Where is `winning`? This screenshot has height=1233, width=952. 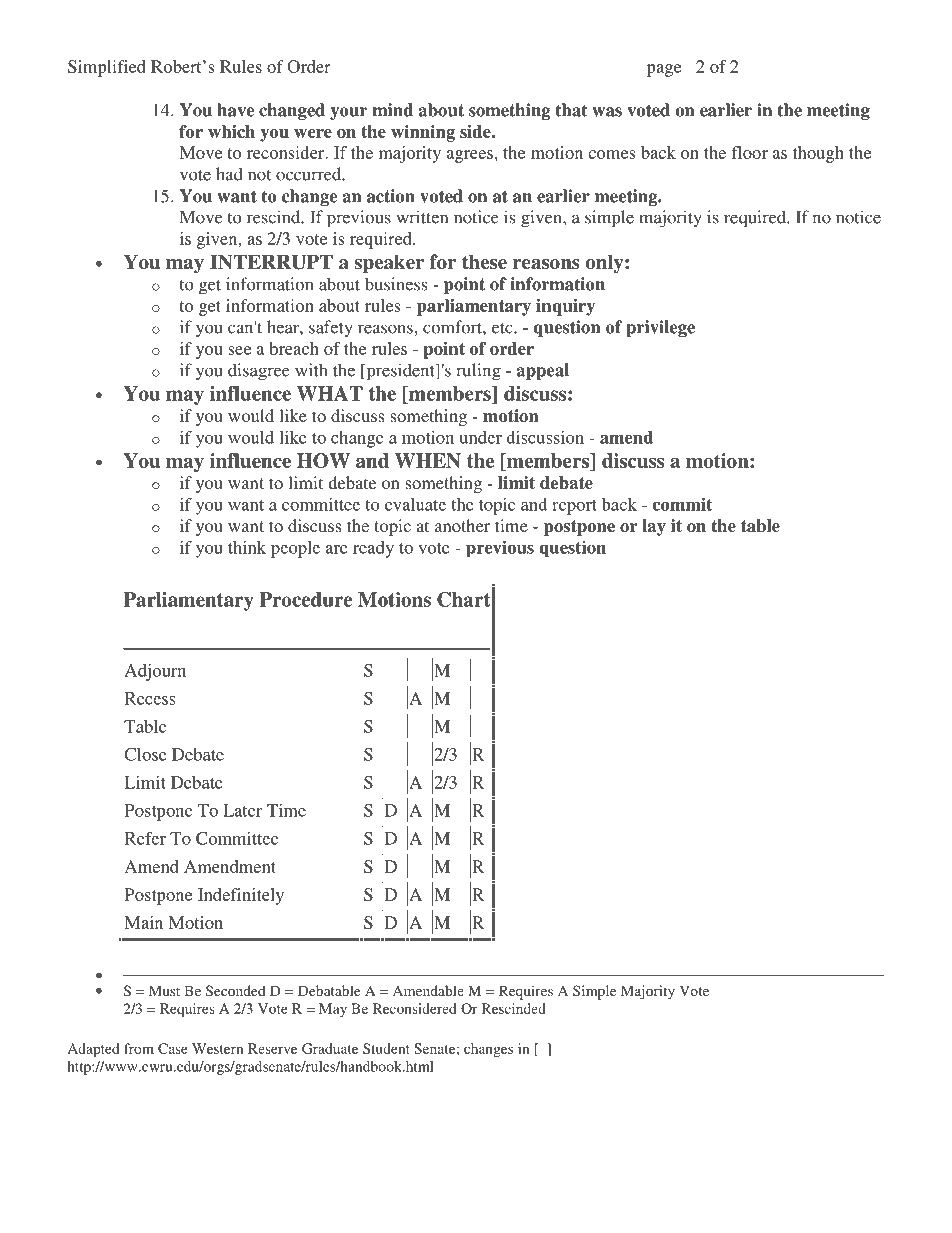
winning is located at coordinates (423, 133).
